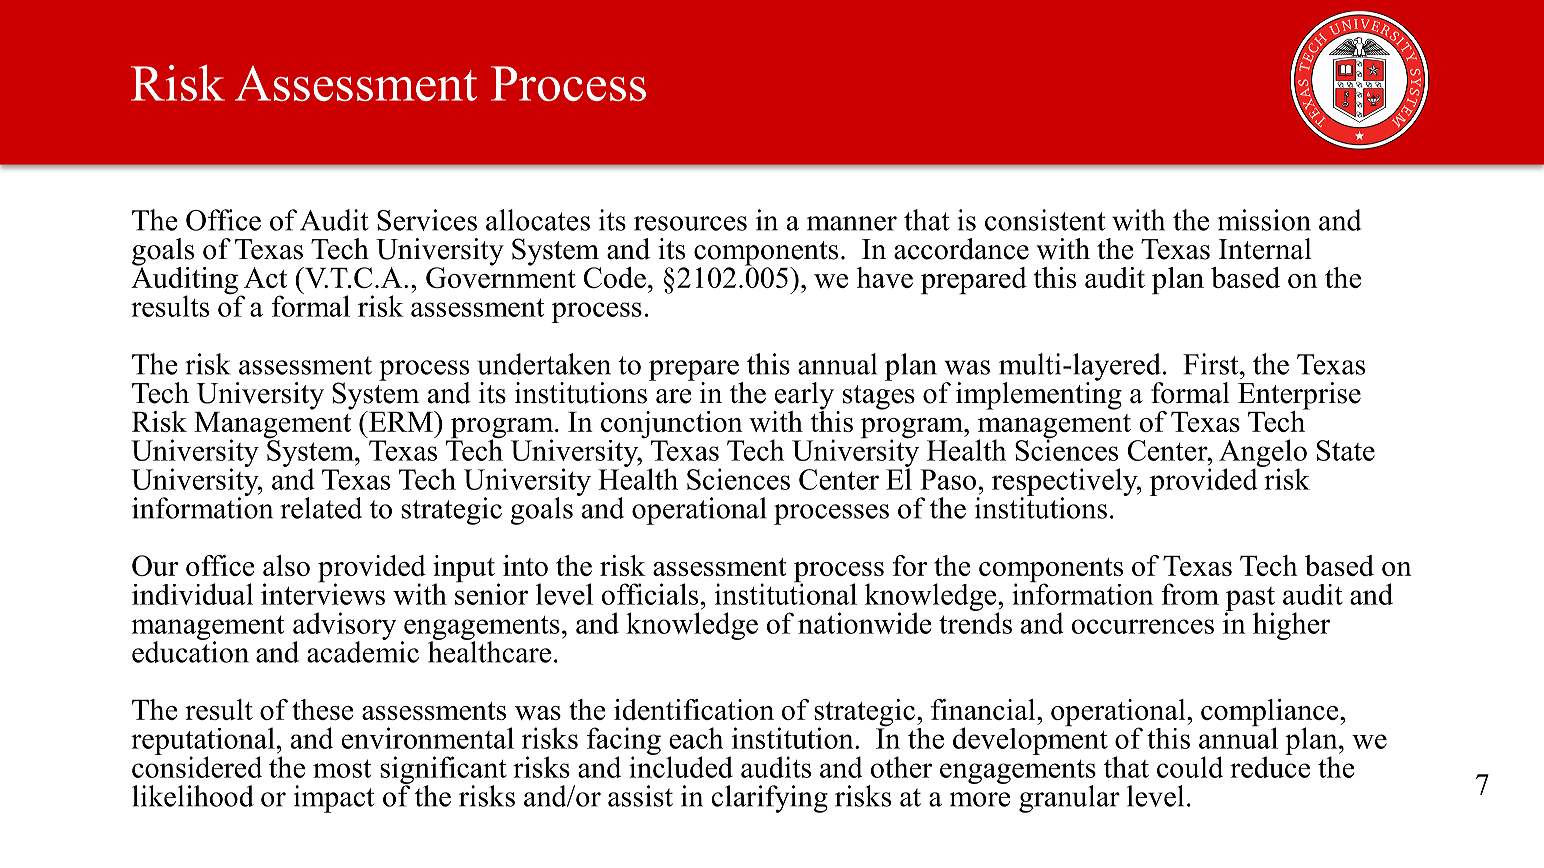 This page has width=1544, height=868. What do you see at coordinates (769, 799) in the page?
I see `clarifying` at bounding box center [769, 799].
